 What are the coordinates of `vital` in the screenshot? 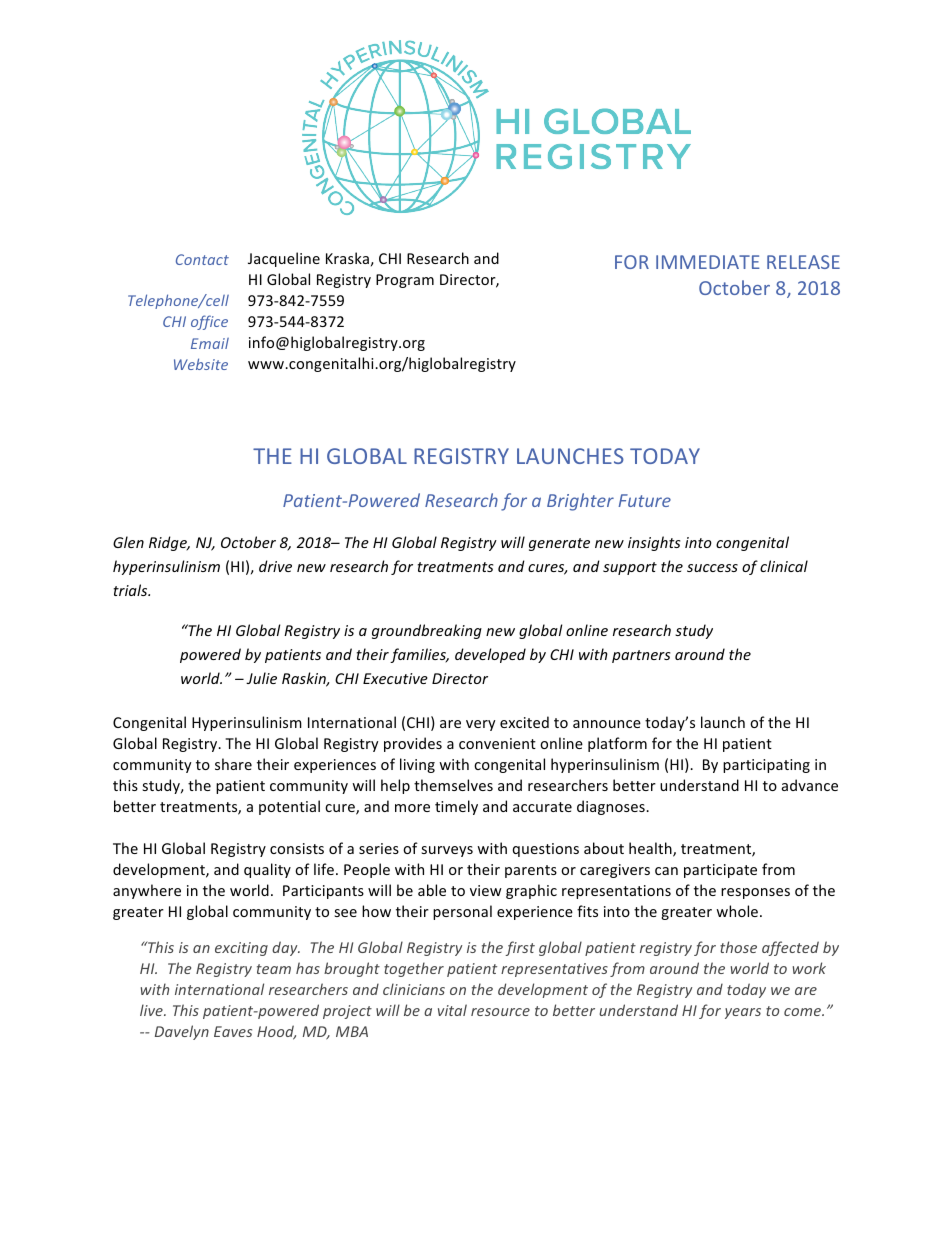 It's located at (452, 1010).
